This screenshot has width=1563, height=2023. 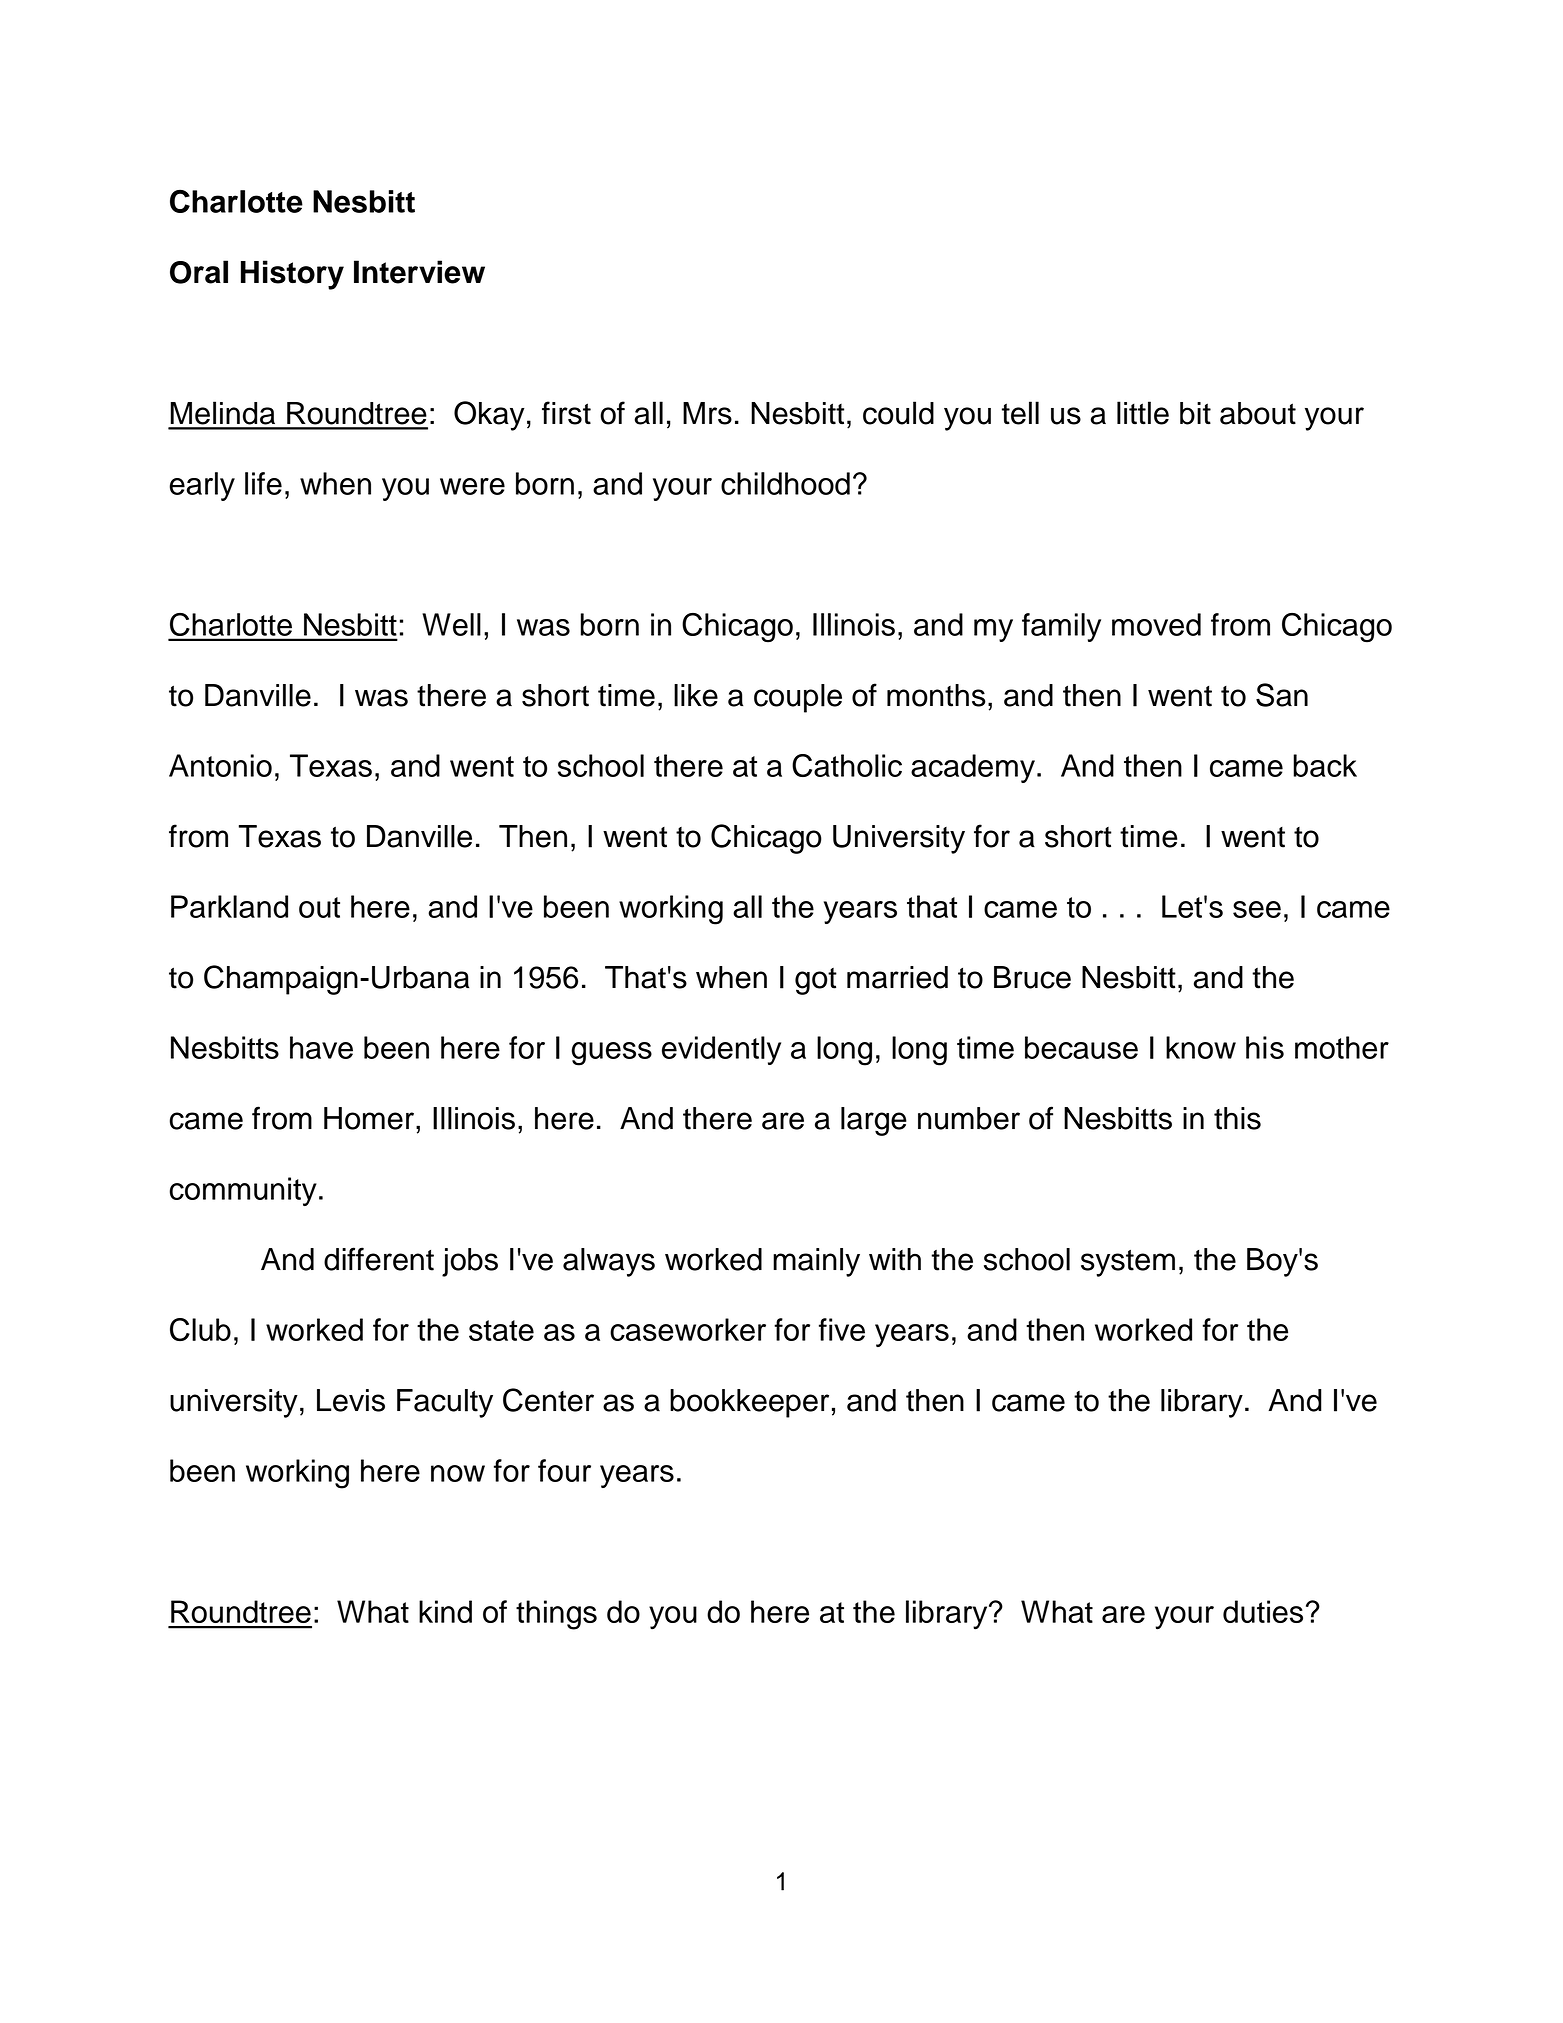 I want to click on things, so click(x=556, y=1615).
